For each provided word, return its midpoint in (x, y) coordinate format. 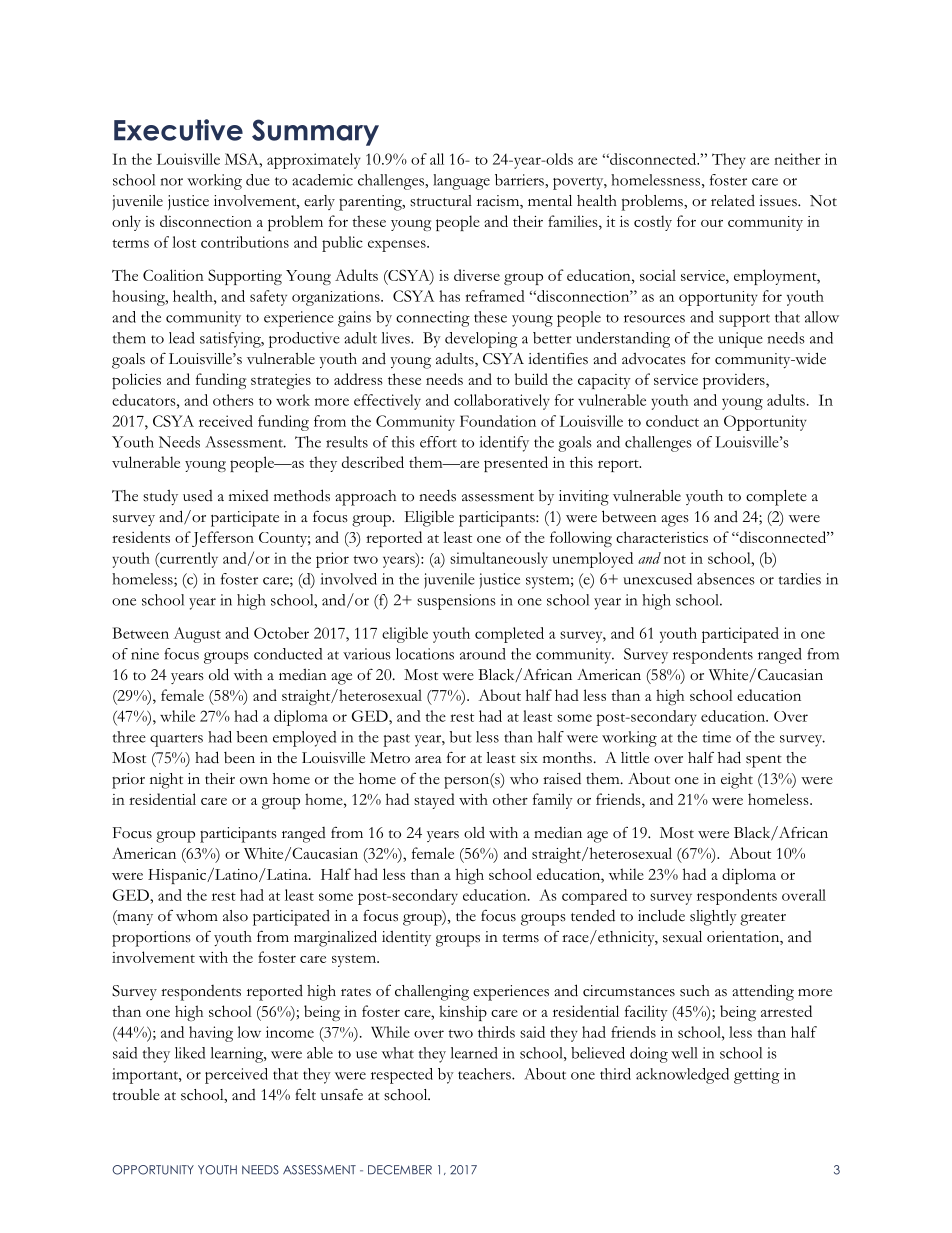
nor (172, 182)
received (226, 421)
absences (726, 579)
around (483, 654)
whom (197, 916)
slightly (713, 918)
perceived (236, 1076)
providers (735, 381)
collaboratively (502, 402)
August (197, 635)
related (733, 200)
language (461, 182)
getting (757, 1076)
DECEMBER (400, 1170)
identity (406, 938)
